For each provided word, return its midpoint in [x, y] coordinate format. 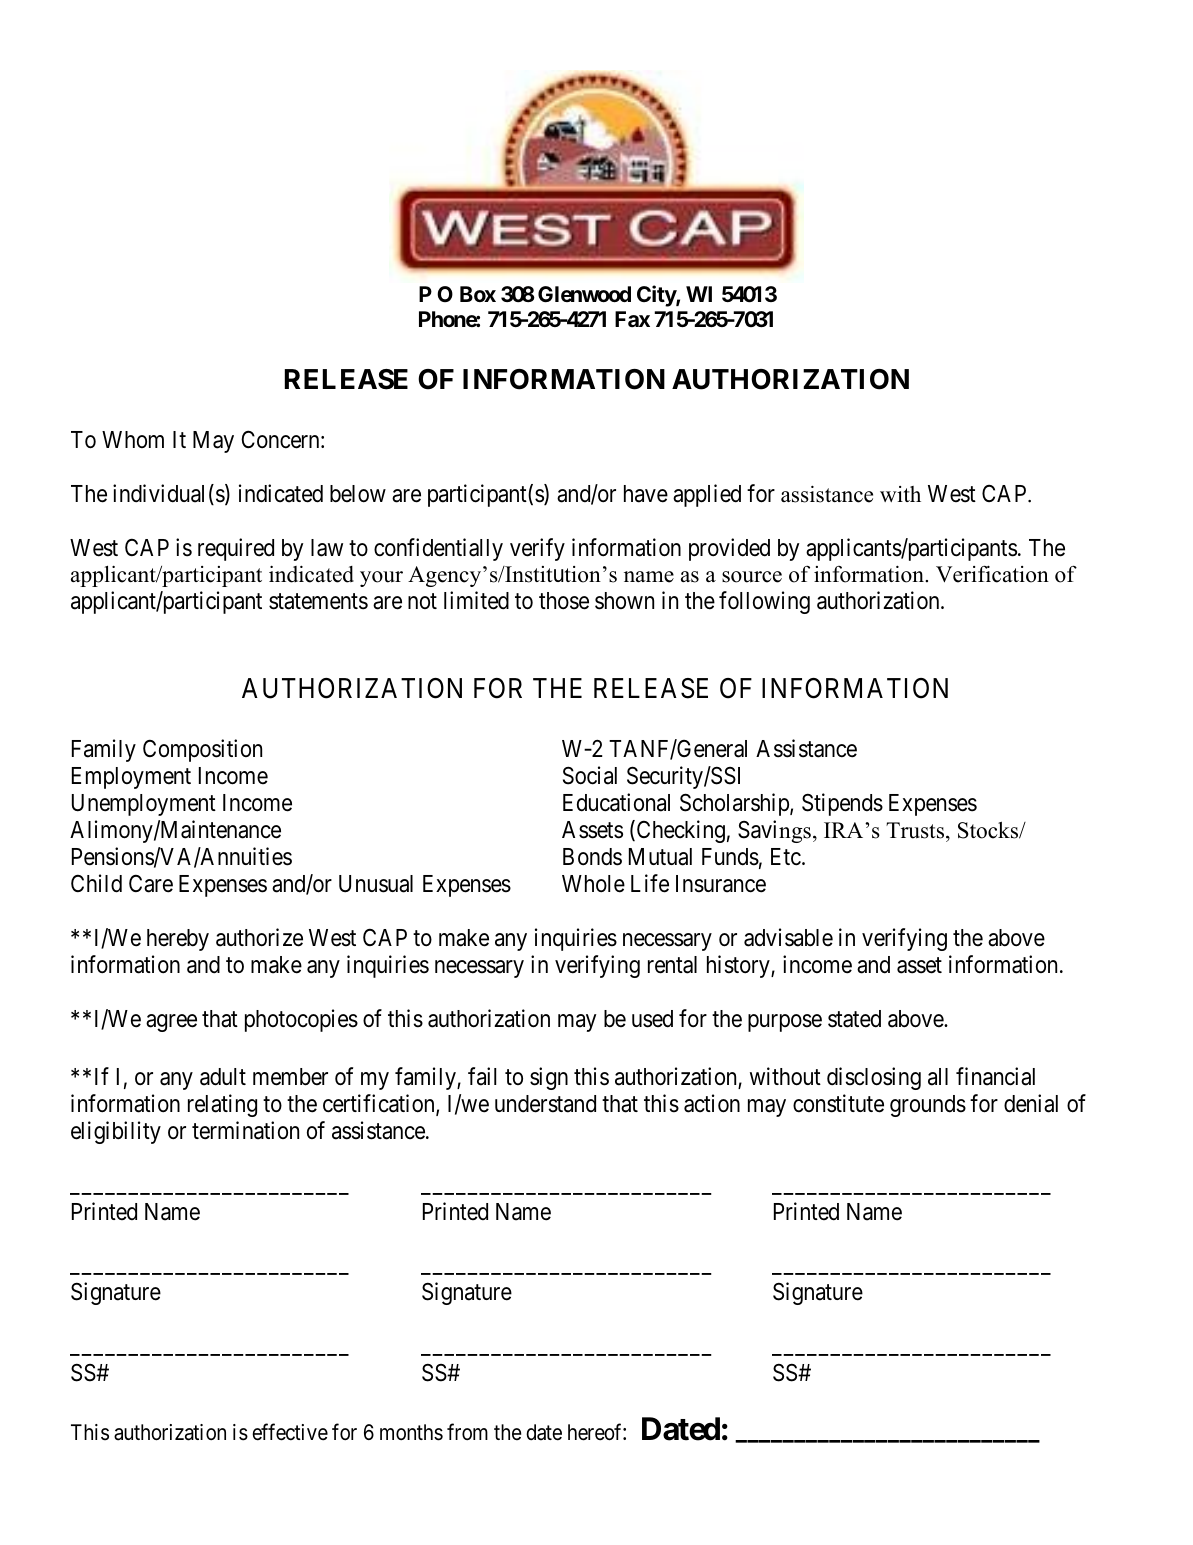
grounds [928, 1106]
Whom [133, 439]
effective [290, 1432]
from [467, 1432]
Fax [632, 319]
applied [707, 495]
